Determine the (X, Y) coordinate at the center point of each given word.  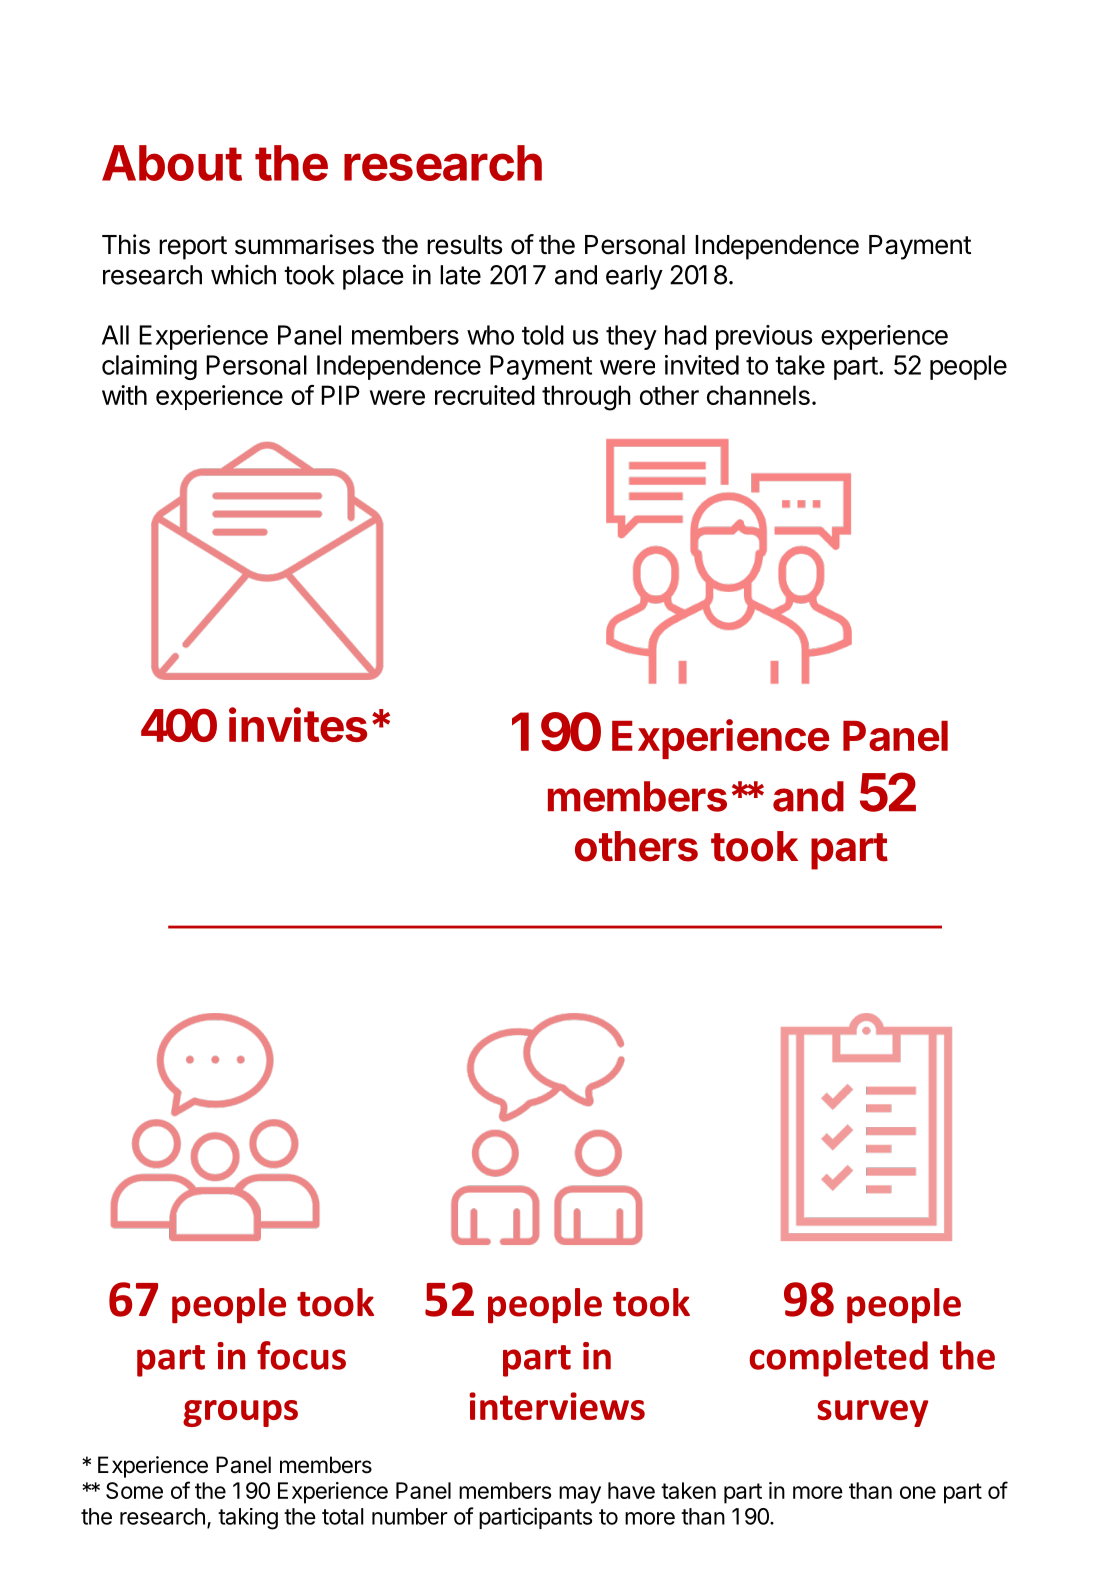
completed (838, 1359)
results (464, 245)
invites (298, 724)
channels (758, 395)
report (193, 248)
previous (764, 337)
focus (301, 1355)
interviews (557, 1406)
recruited (485, 395)
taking (248, 1519)
